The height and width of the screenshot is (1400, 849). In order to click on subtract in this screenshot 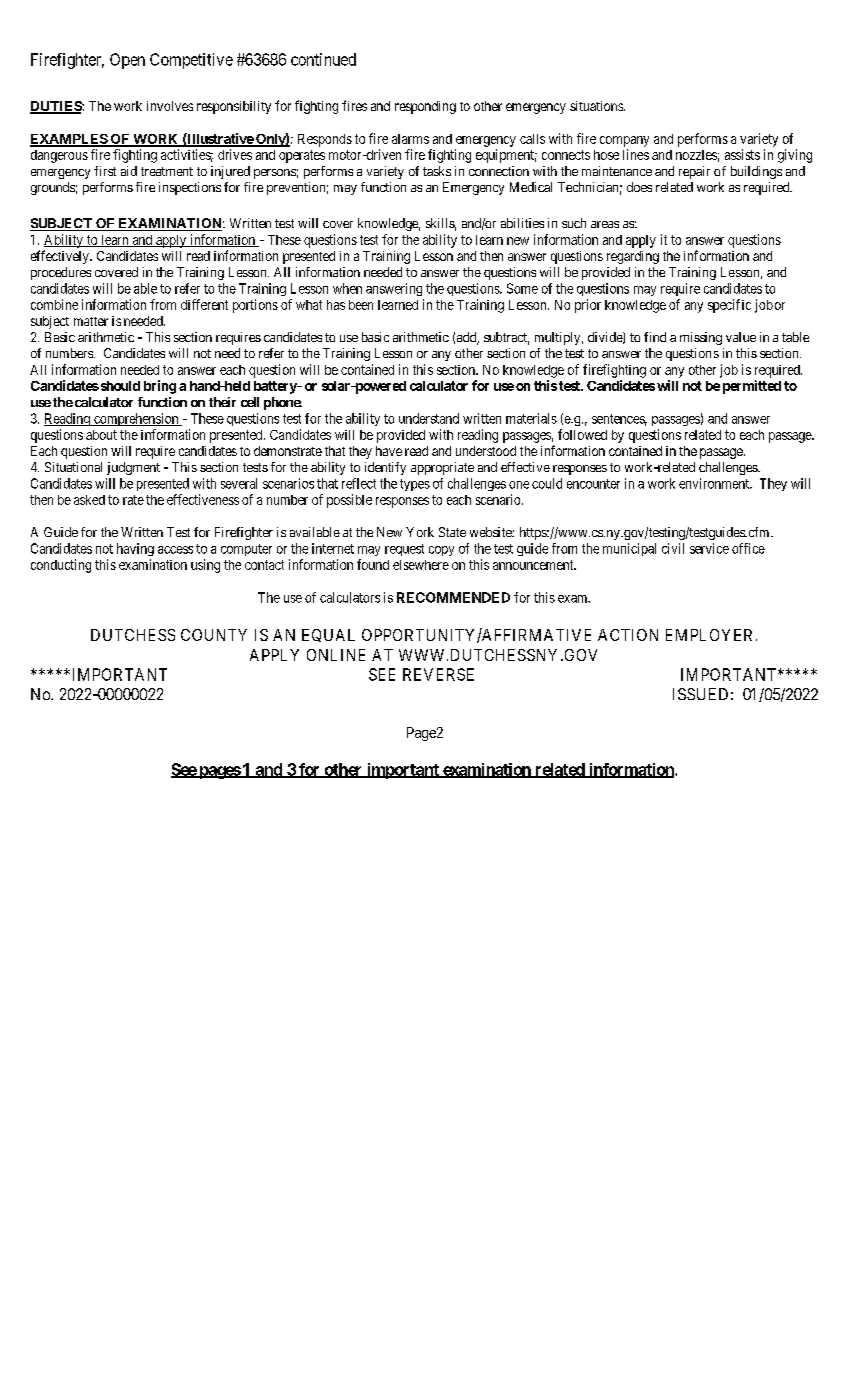, I will do `click(506, 338)`.
